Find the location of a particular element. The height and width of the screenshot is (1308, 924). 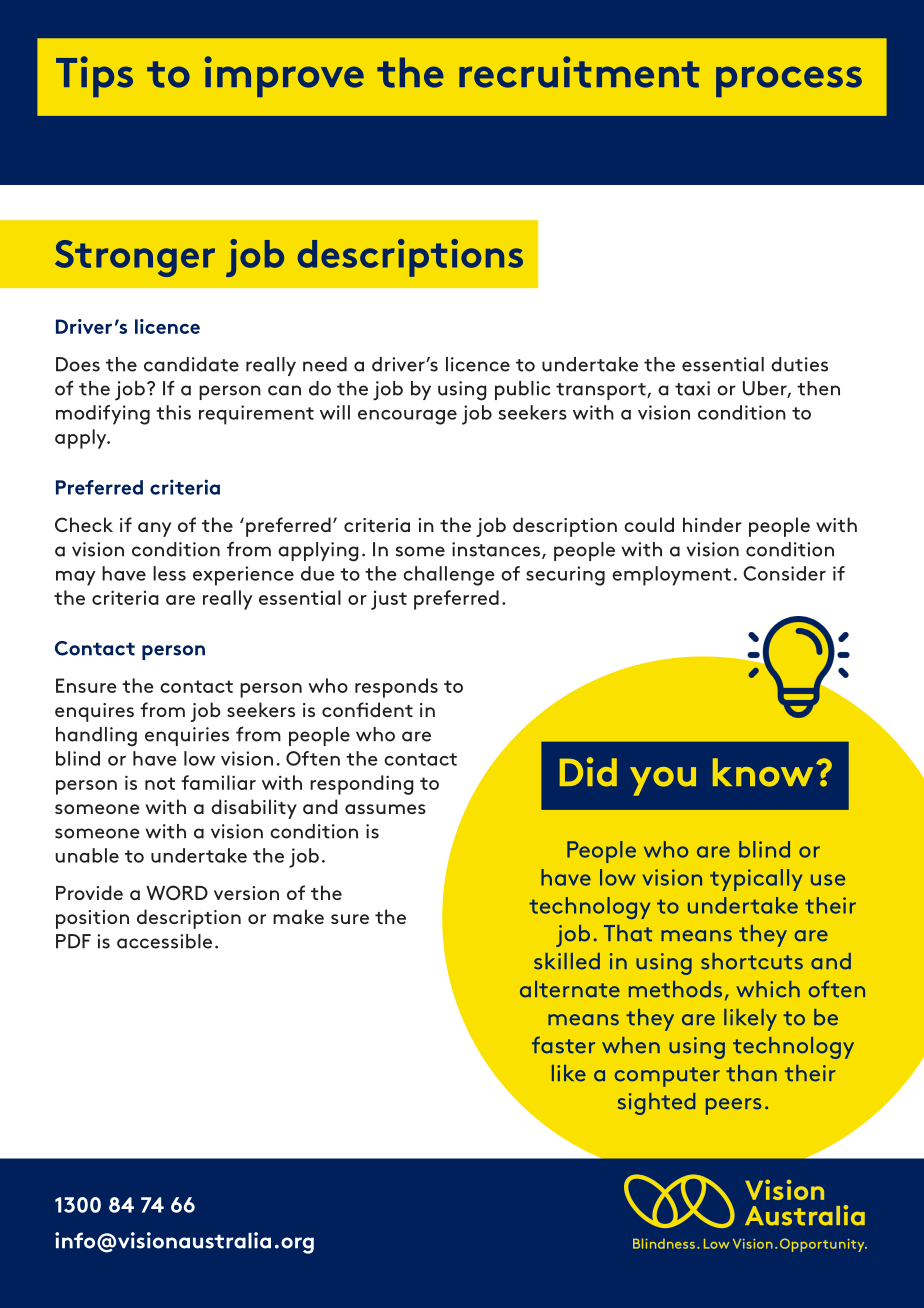

process is located at coordinates (789, 81).
